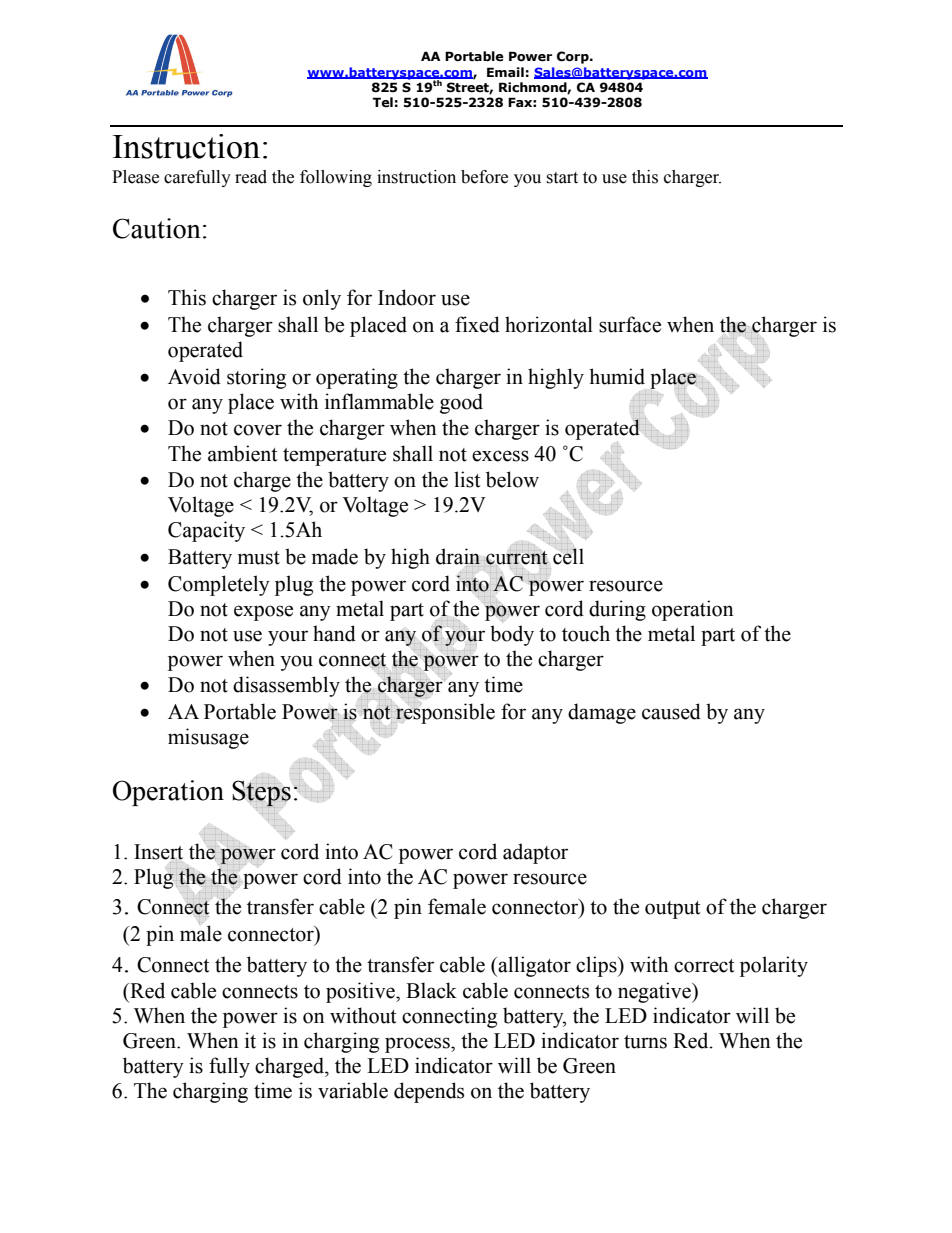 Image resolution: width=952 pixels, height=1233 pixels. What do you see at coordinates (617, 610) in the screenshot?
I see `during` at bounding box center [617, 610].
